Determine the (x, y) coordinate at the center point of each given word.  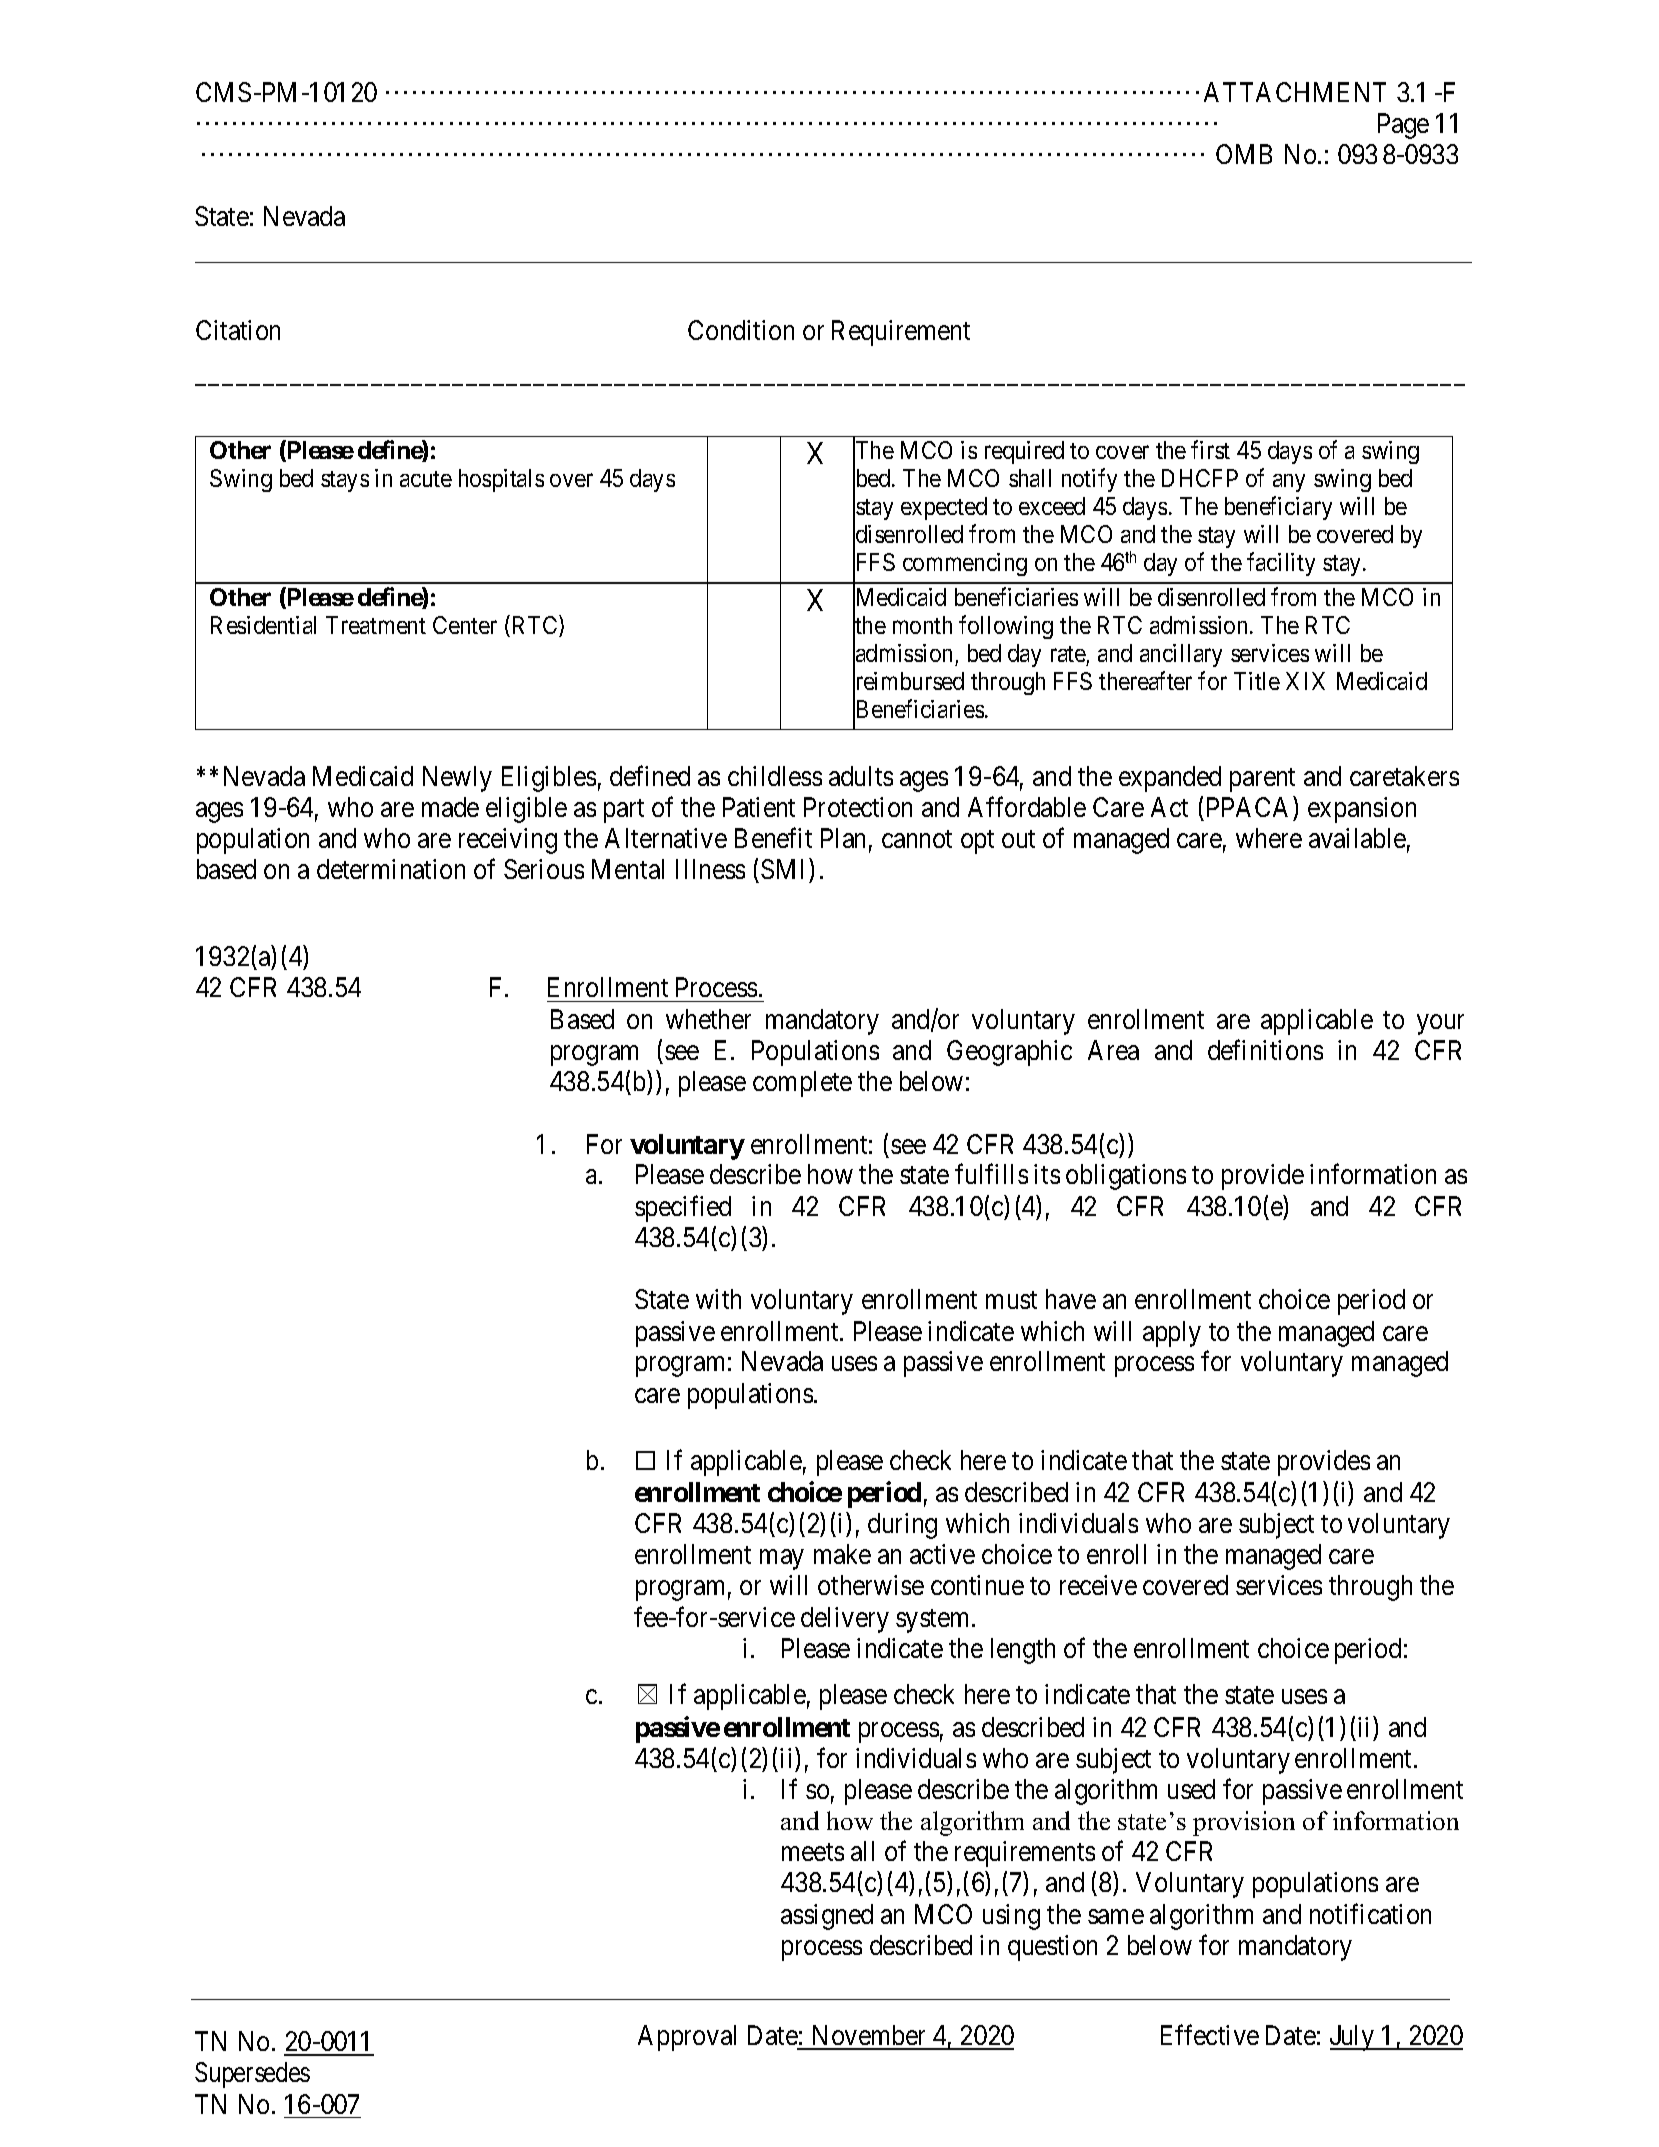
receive (1098, 1585)
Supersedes (252, 2075)
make (842, 1554)
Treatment (376, 625)
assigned (827, 1917)
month (922, 625)
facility (1281, 564)
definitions (1265, 1049)
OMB (1244, 154)
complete (802, 1084)
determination (391, 869)
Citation (238, 330)
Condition (741, 330)
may (781, 1560)
